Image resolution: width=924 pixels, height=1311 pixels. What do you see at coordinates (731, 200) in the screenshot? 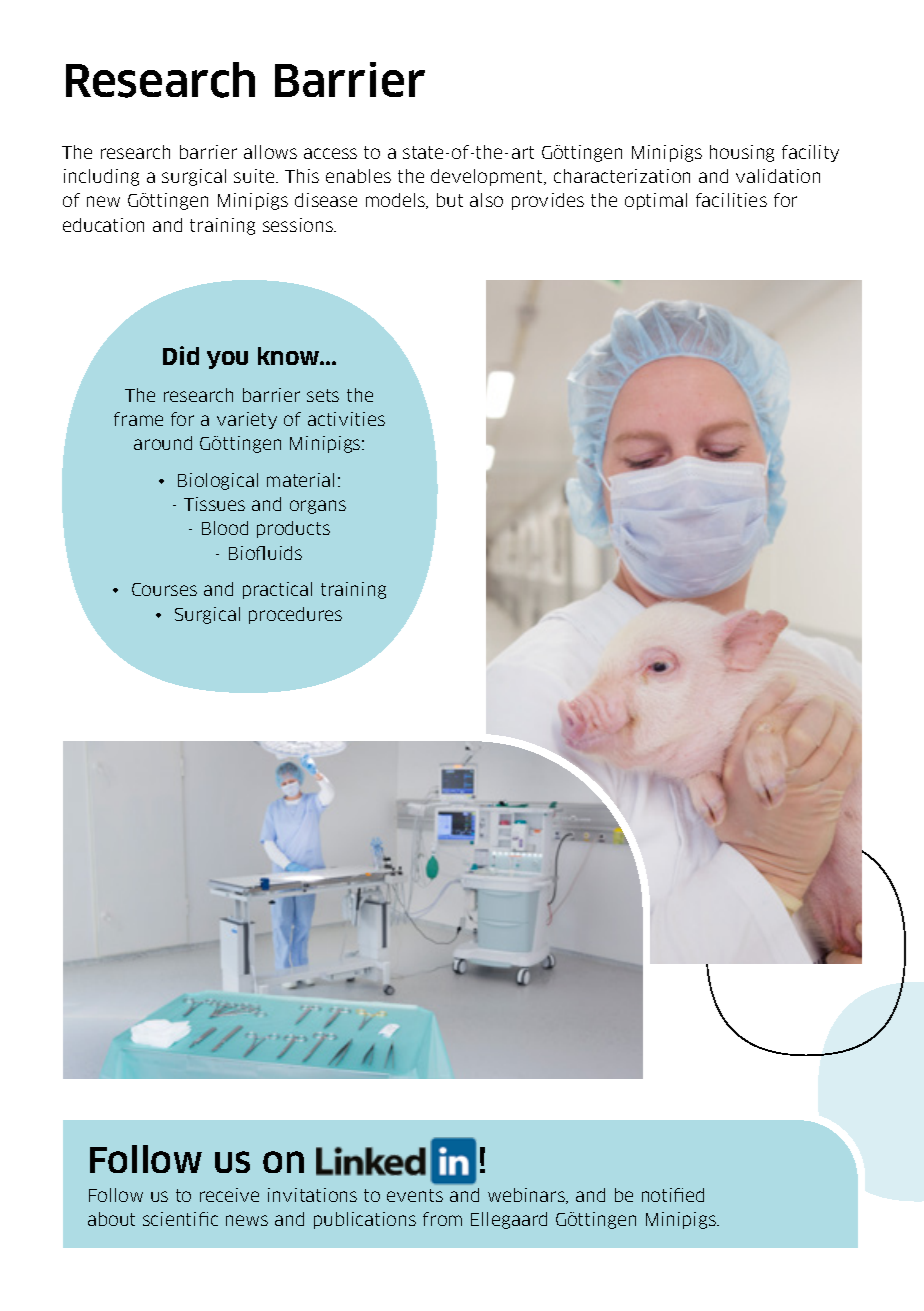
I see `facilities` at bounding box center [731, 200].
